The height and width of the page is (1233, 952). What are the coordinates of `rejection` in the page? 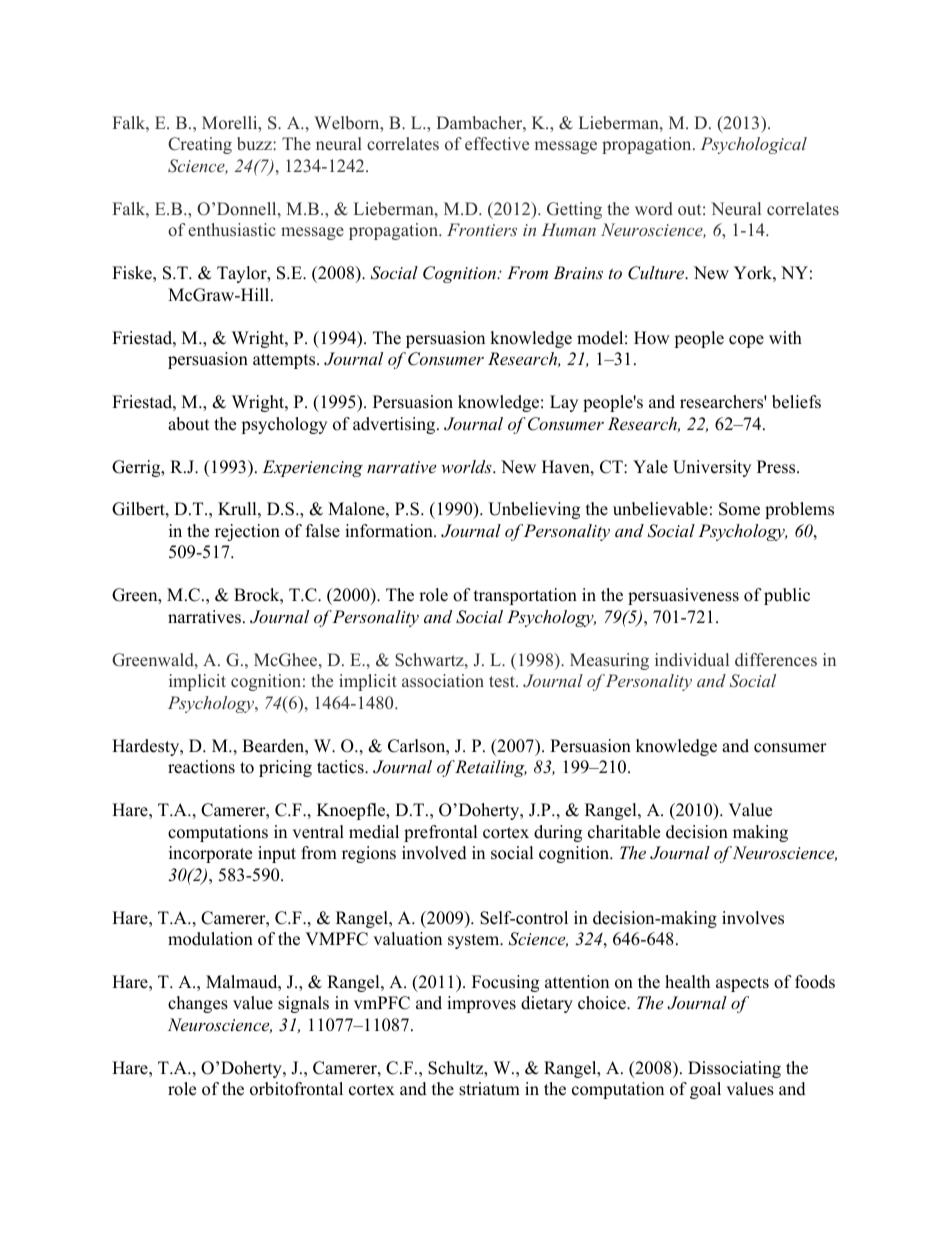 It's located at (247, 532).
